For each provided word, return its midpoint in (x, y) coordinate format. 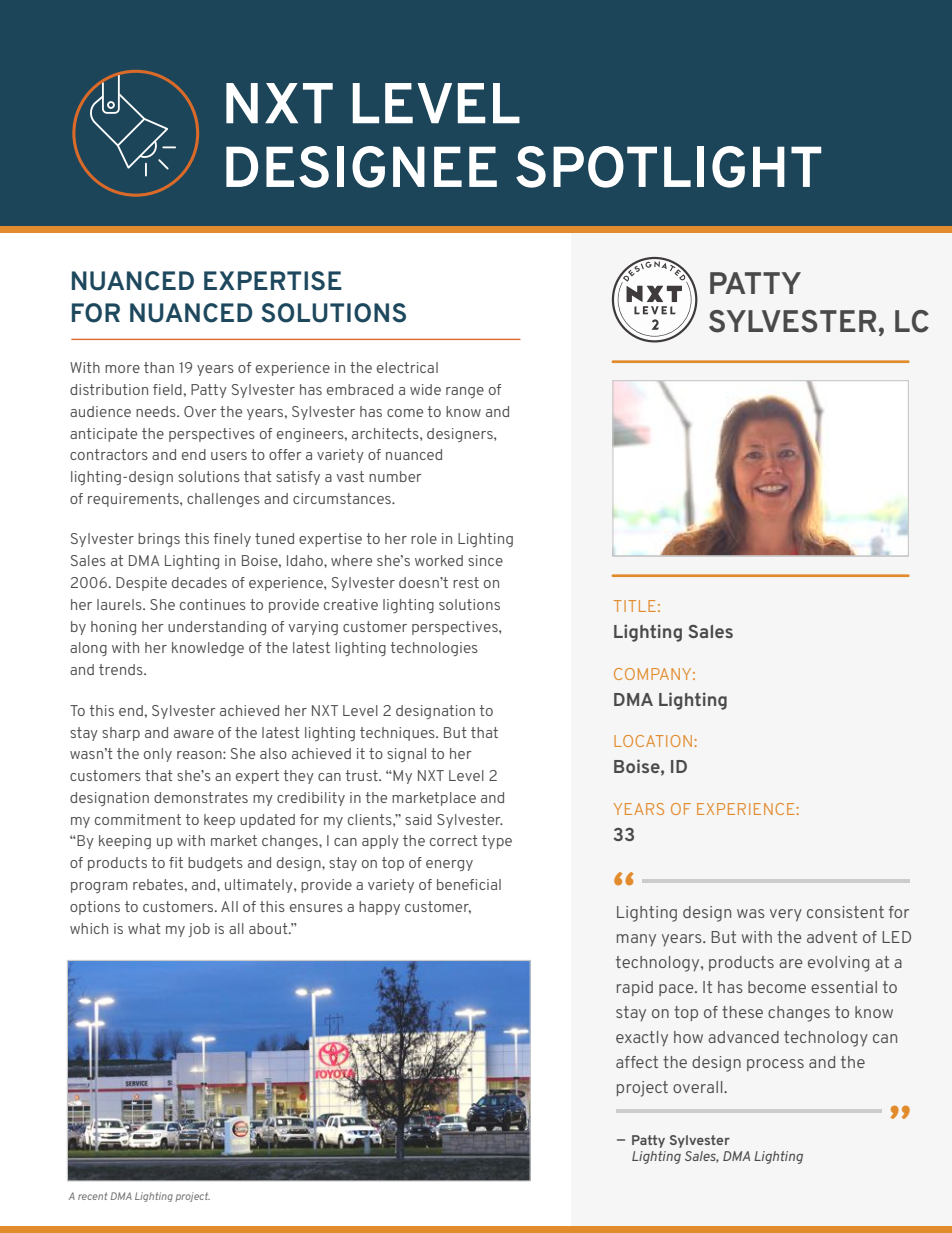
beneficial (469, 884)
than (159, 367)
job (199, 930)
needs (157, 411)
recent (93, 1196)
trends (122, 669)
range (465, 392)
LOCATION (653, 741)
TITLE (635, 606)
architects (386, 433)
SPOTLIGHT (668, 167)
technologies (434, 649)
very (786, 915)
